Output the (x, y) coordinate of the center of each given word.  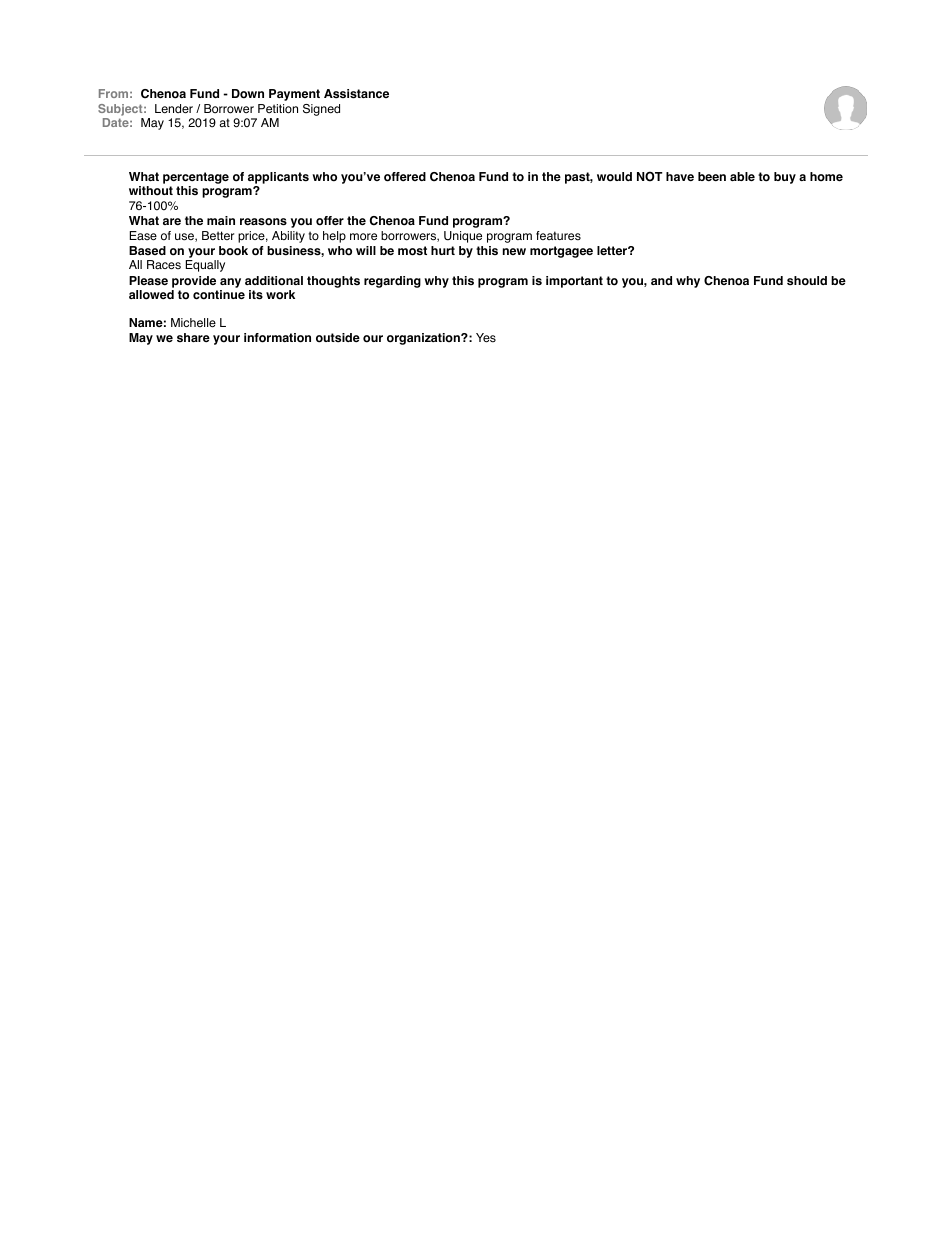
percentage (196, 178)
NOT (650, 176)
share (193, 337)
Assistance (356, 94)
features (558, 236)
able (742, 176)
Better (218, 235)
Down (248, 94)
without (151, 191)
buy (785, 178)
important (574, 282)
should (807, 281)
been (712, 176)
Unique (463, 237)
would (614, 177)
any (230, 284)
